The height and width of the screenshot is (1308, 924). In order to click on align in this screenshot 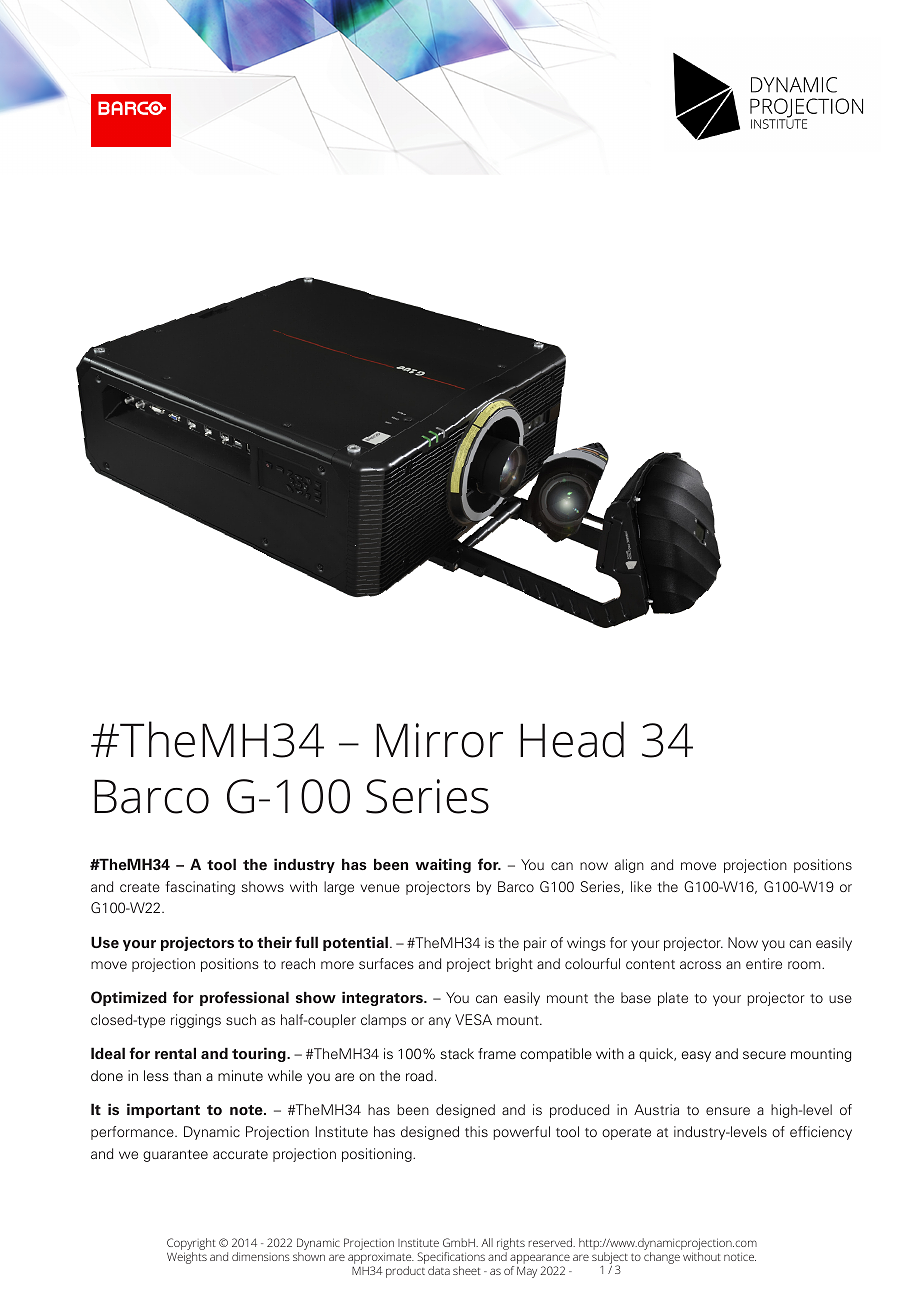, I will do `click(629, 866)`.
